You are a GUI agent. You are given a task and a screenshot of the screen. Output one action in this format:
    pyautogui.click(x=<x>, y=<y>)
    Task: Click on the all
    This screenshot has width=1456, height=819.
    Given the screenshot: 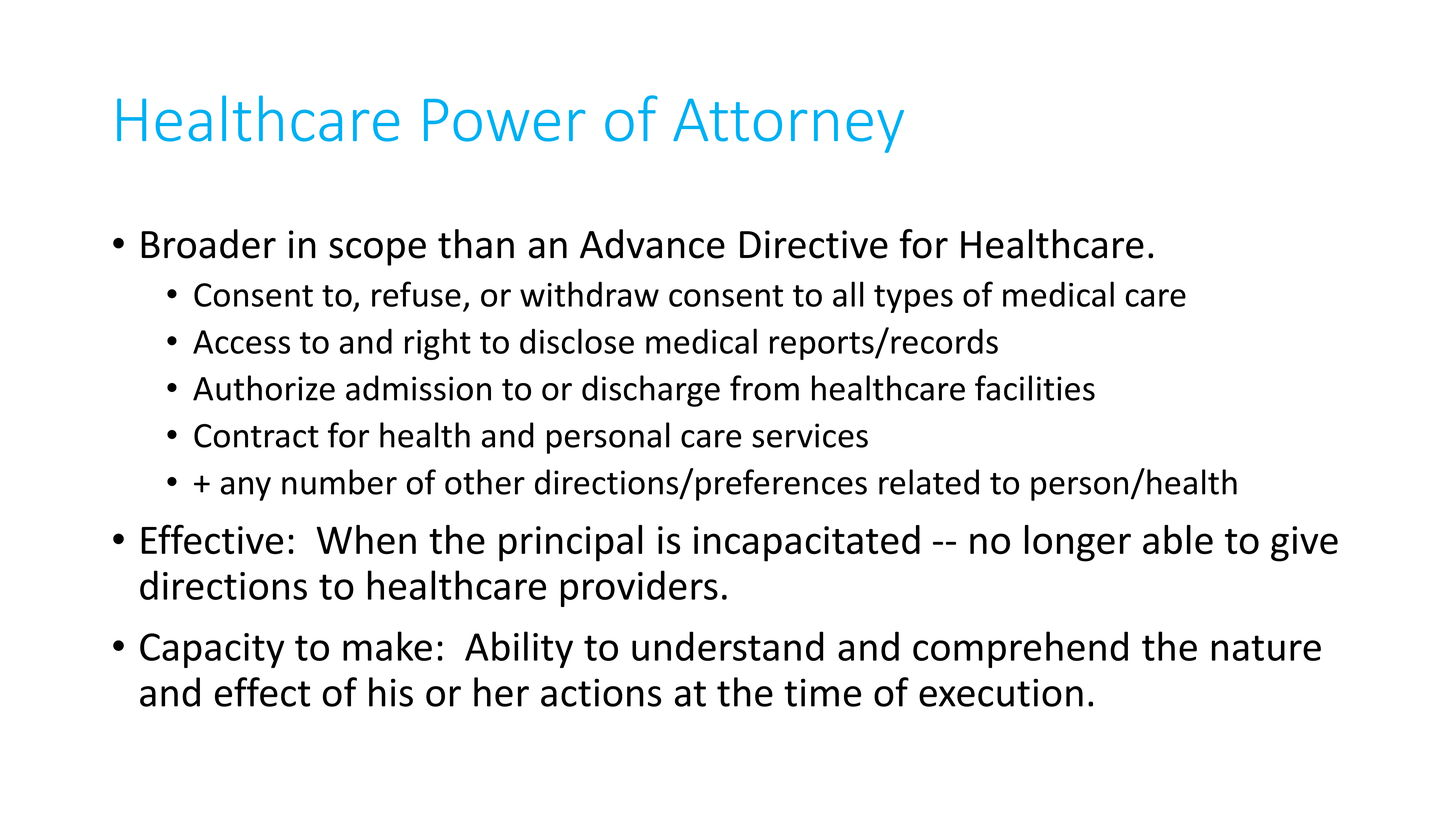 What is the action you would take?
    pyautogui.click(x=848, y=294)
